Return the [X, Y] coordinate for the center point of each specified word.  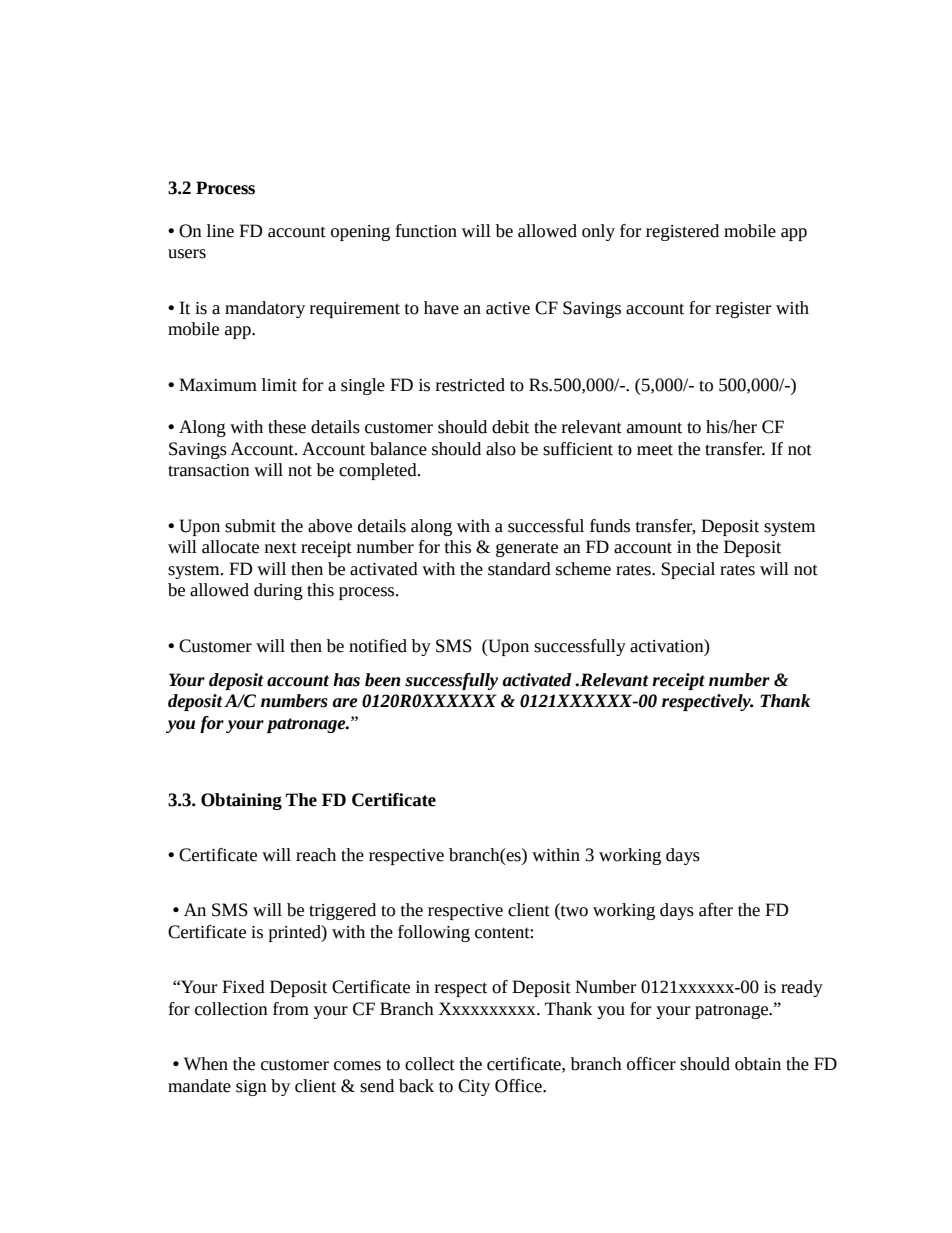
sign [251, 1088]
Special [688, 570]
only [598, 232]
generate [527, 549]
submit [250, 526]
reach [316, 855]
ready [802, 988]
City [474, 1087]
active [508, 308]
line [220, 231]
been [382, 680]
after [716, 910]
